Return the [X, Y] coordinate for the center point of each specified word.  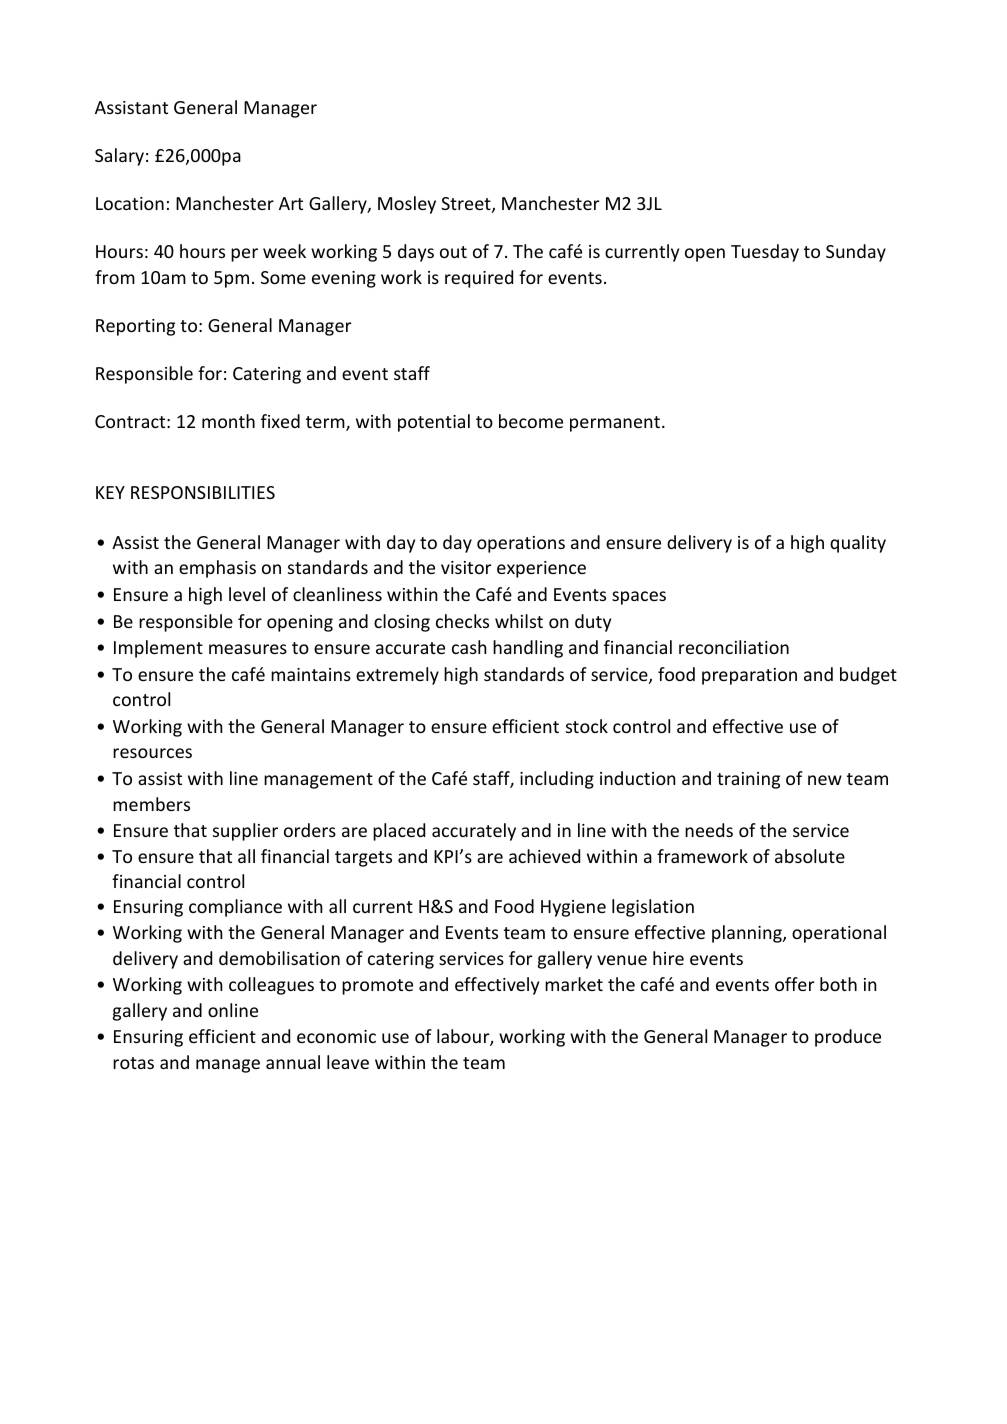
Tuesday [765, 253]
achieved [544, 856]
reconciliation [734, 647]
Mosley [407, 205]
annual [293, 1062]
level [247, 594]
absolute [810, 856]
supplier [245, 832]
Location [130, 203]
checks [462, 621]
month [228, 421]
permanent [616, 424]
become [531, 421]
